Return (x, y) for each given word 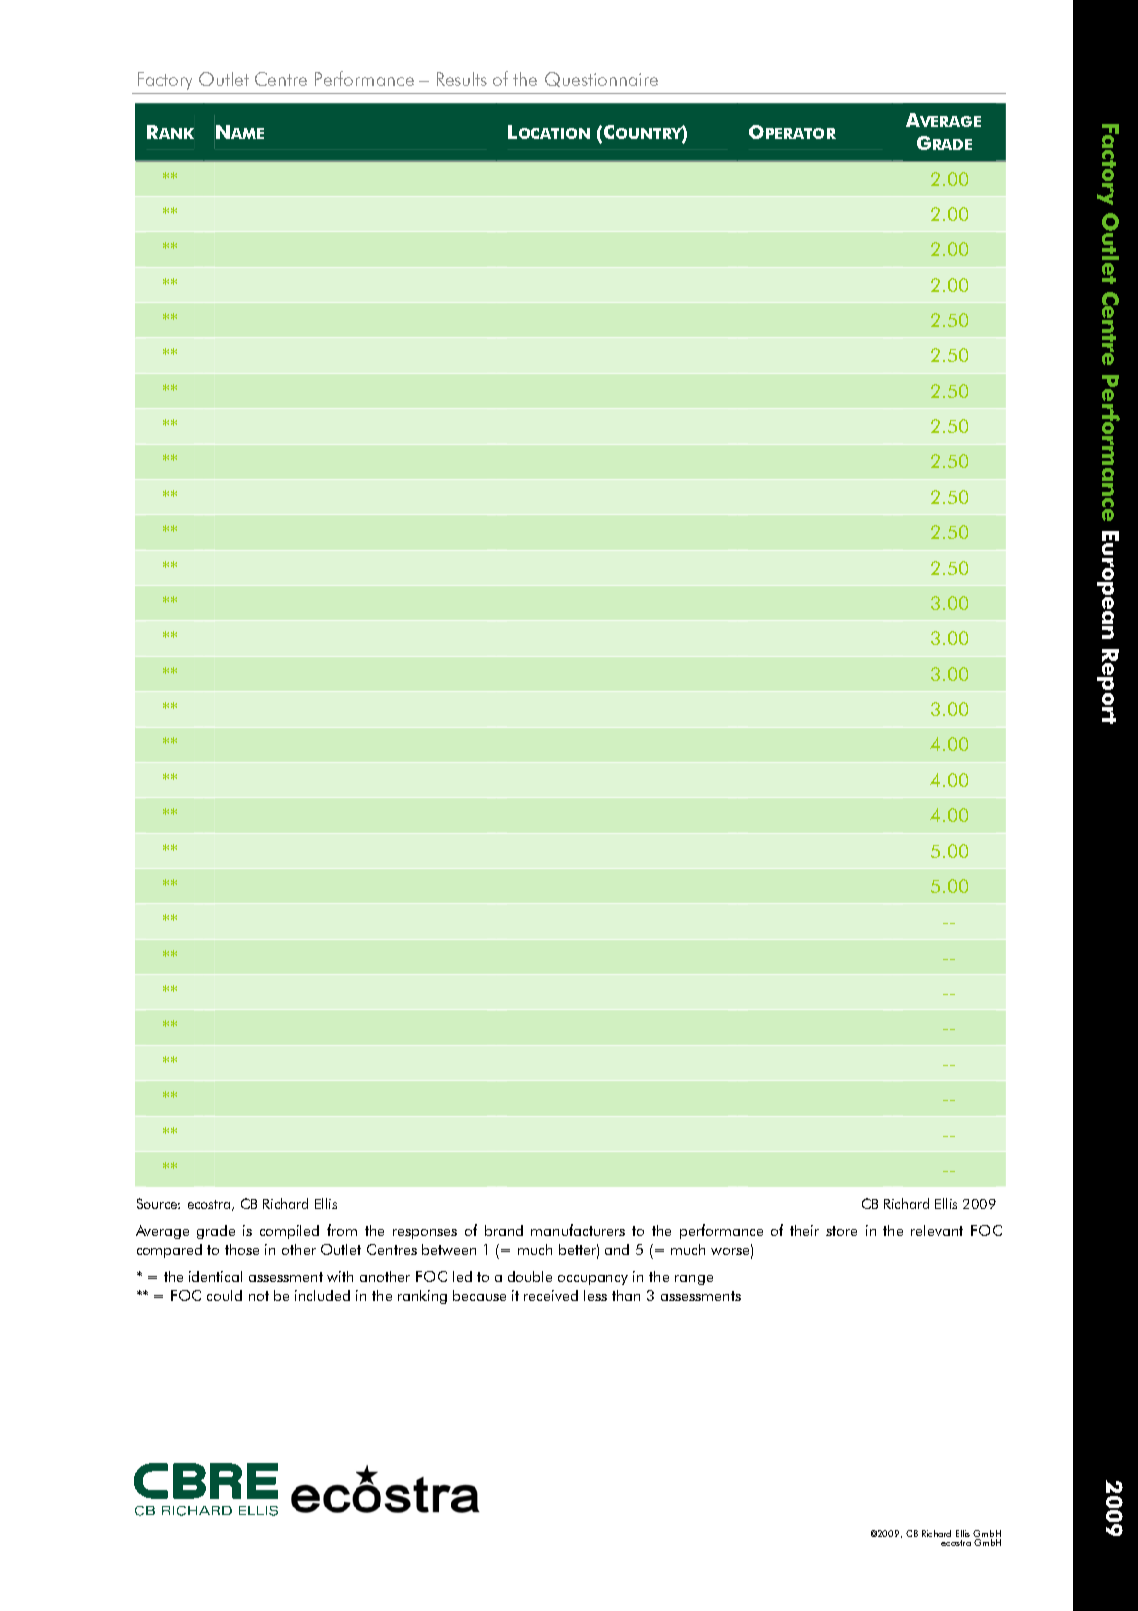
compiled (289, 1232)
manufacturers (578, 1230)
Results (462, 79)
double (530, 1276)
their (804, 1230)
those (242, 1249)
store (841, 1231)
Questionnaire (601, 79)
